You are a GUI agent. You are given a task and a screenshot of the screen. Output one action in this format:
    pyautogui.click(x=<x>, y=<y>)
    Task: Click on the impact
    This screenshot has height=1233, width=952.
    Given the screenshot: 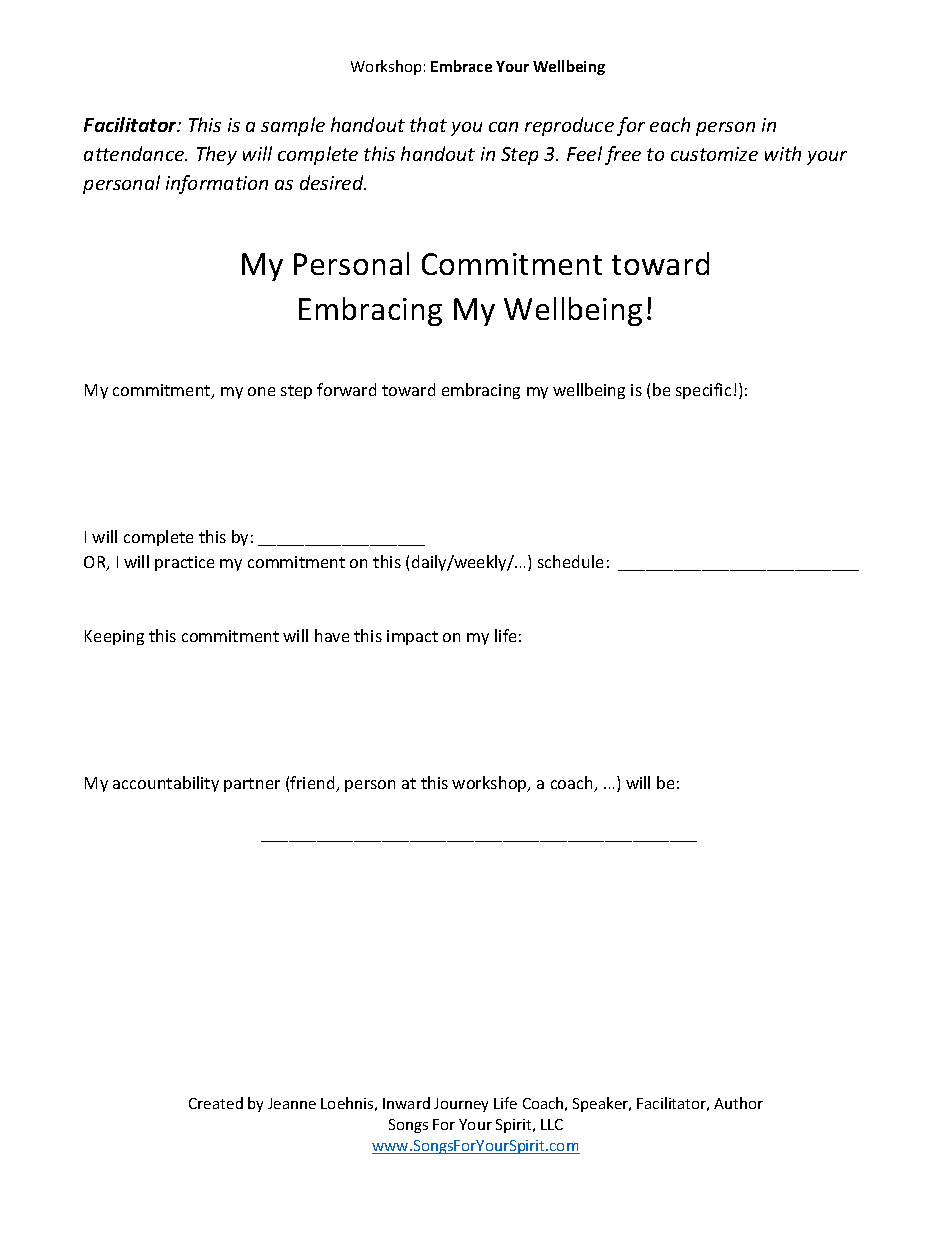 What is the action you would take?
    pyautogui.click(x=412, y=637)
